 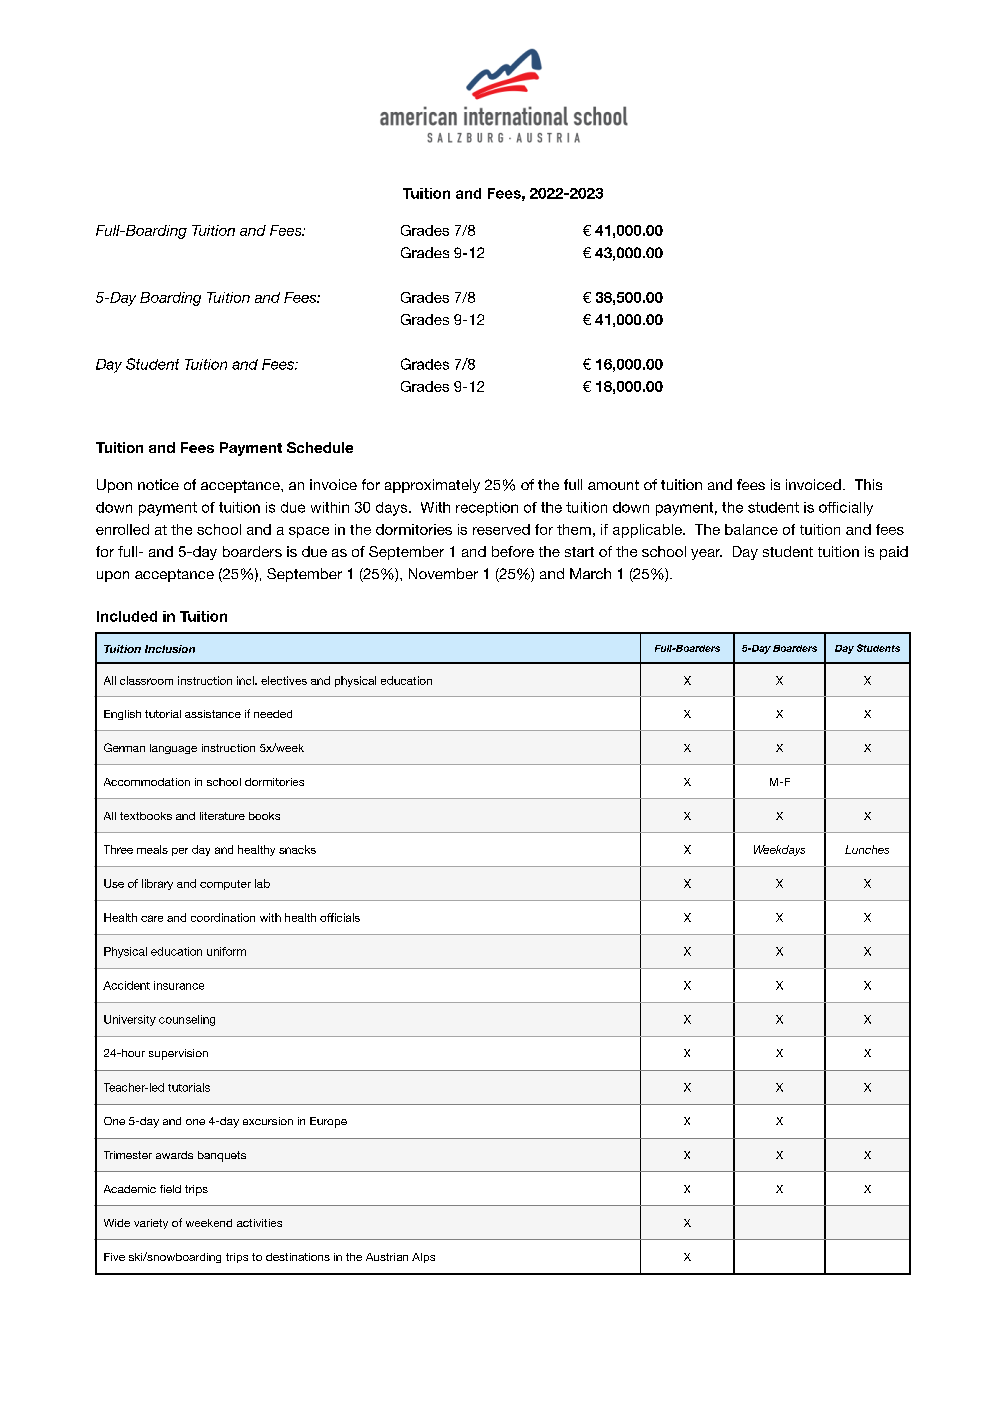 What do you see at coordinates (328, 1122) in the page?
I see `Europe` at bounding box center [328, 1122].
